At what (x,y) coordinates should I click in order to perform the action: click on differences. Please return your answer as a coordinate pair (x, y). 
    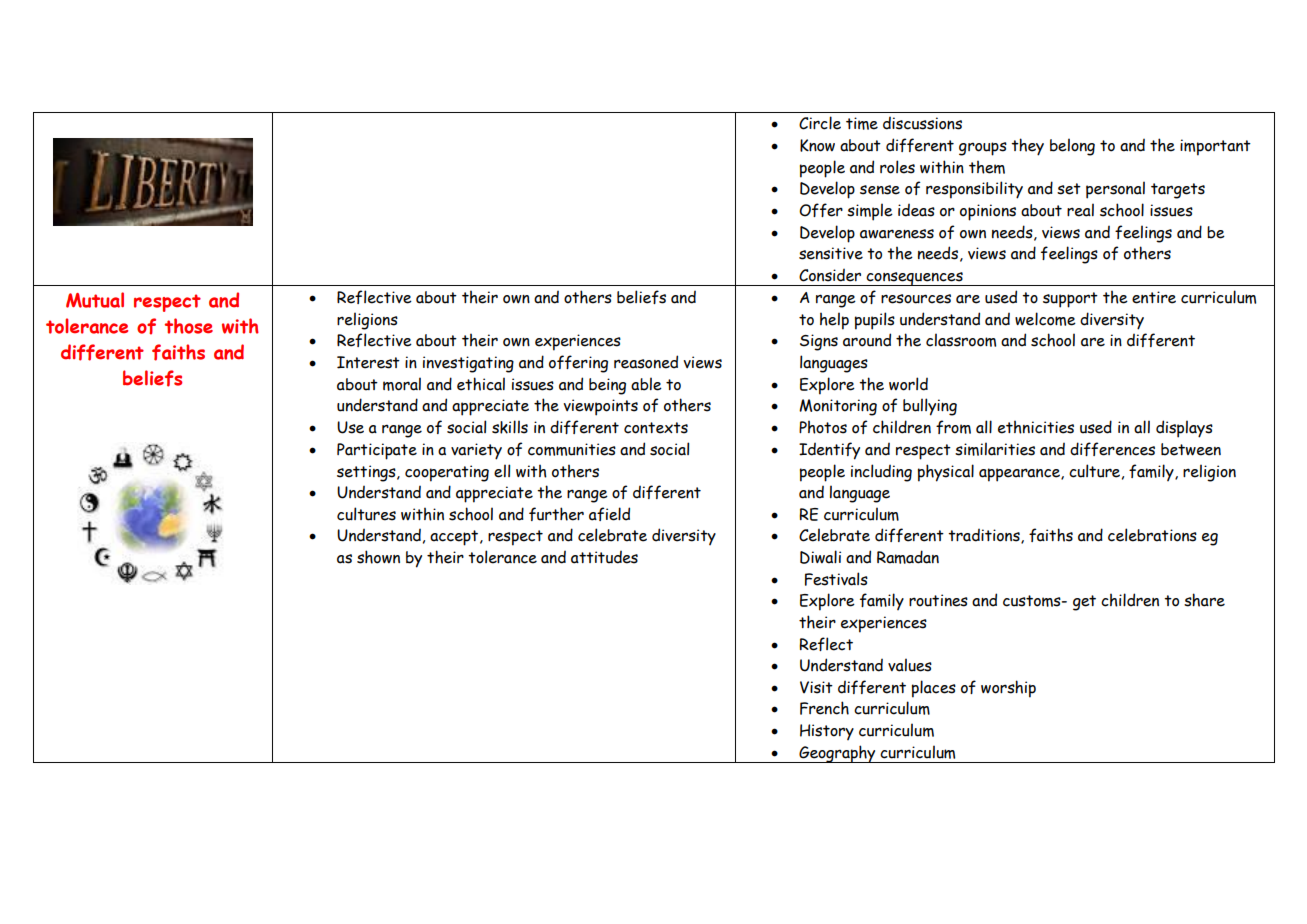
    Looking at the image, I should click on (1112, 449).
